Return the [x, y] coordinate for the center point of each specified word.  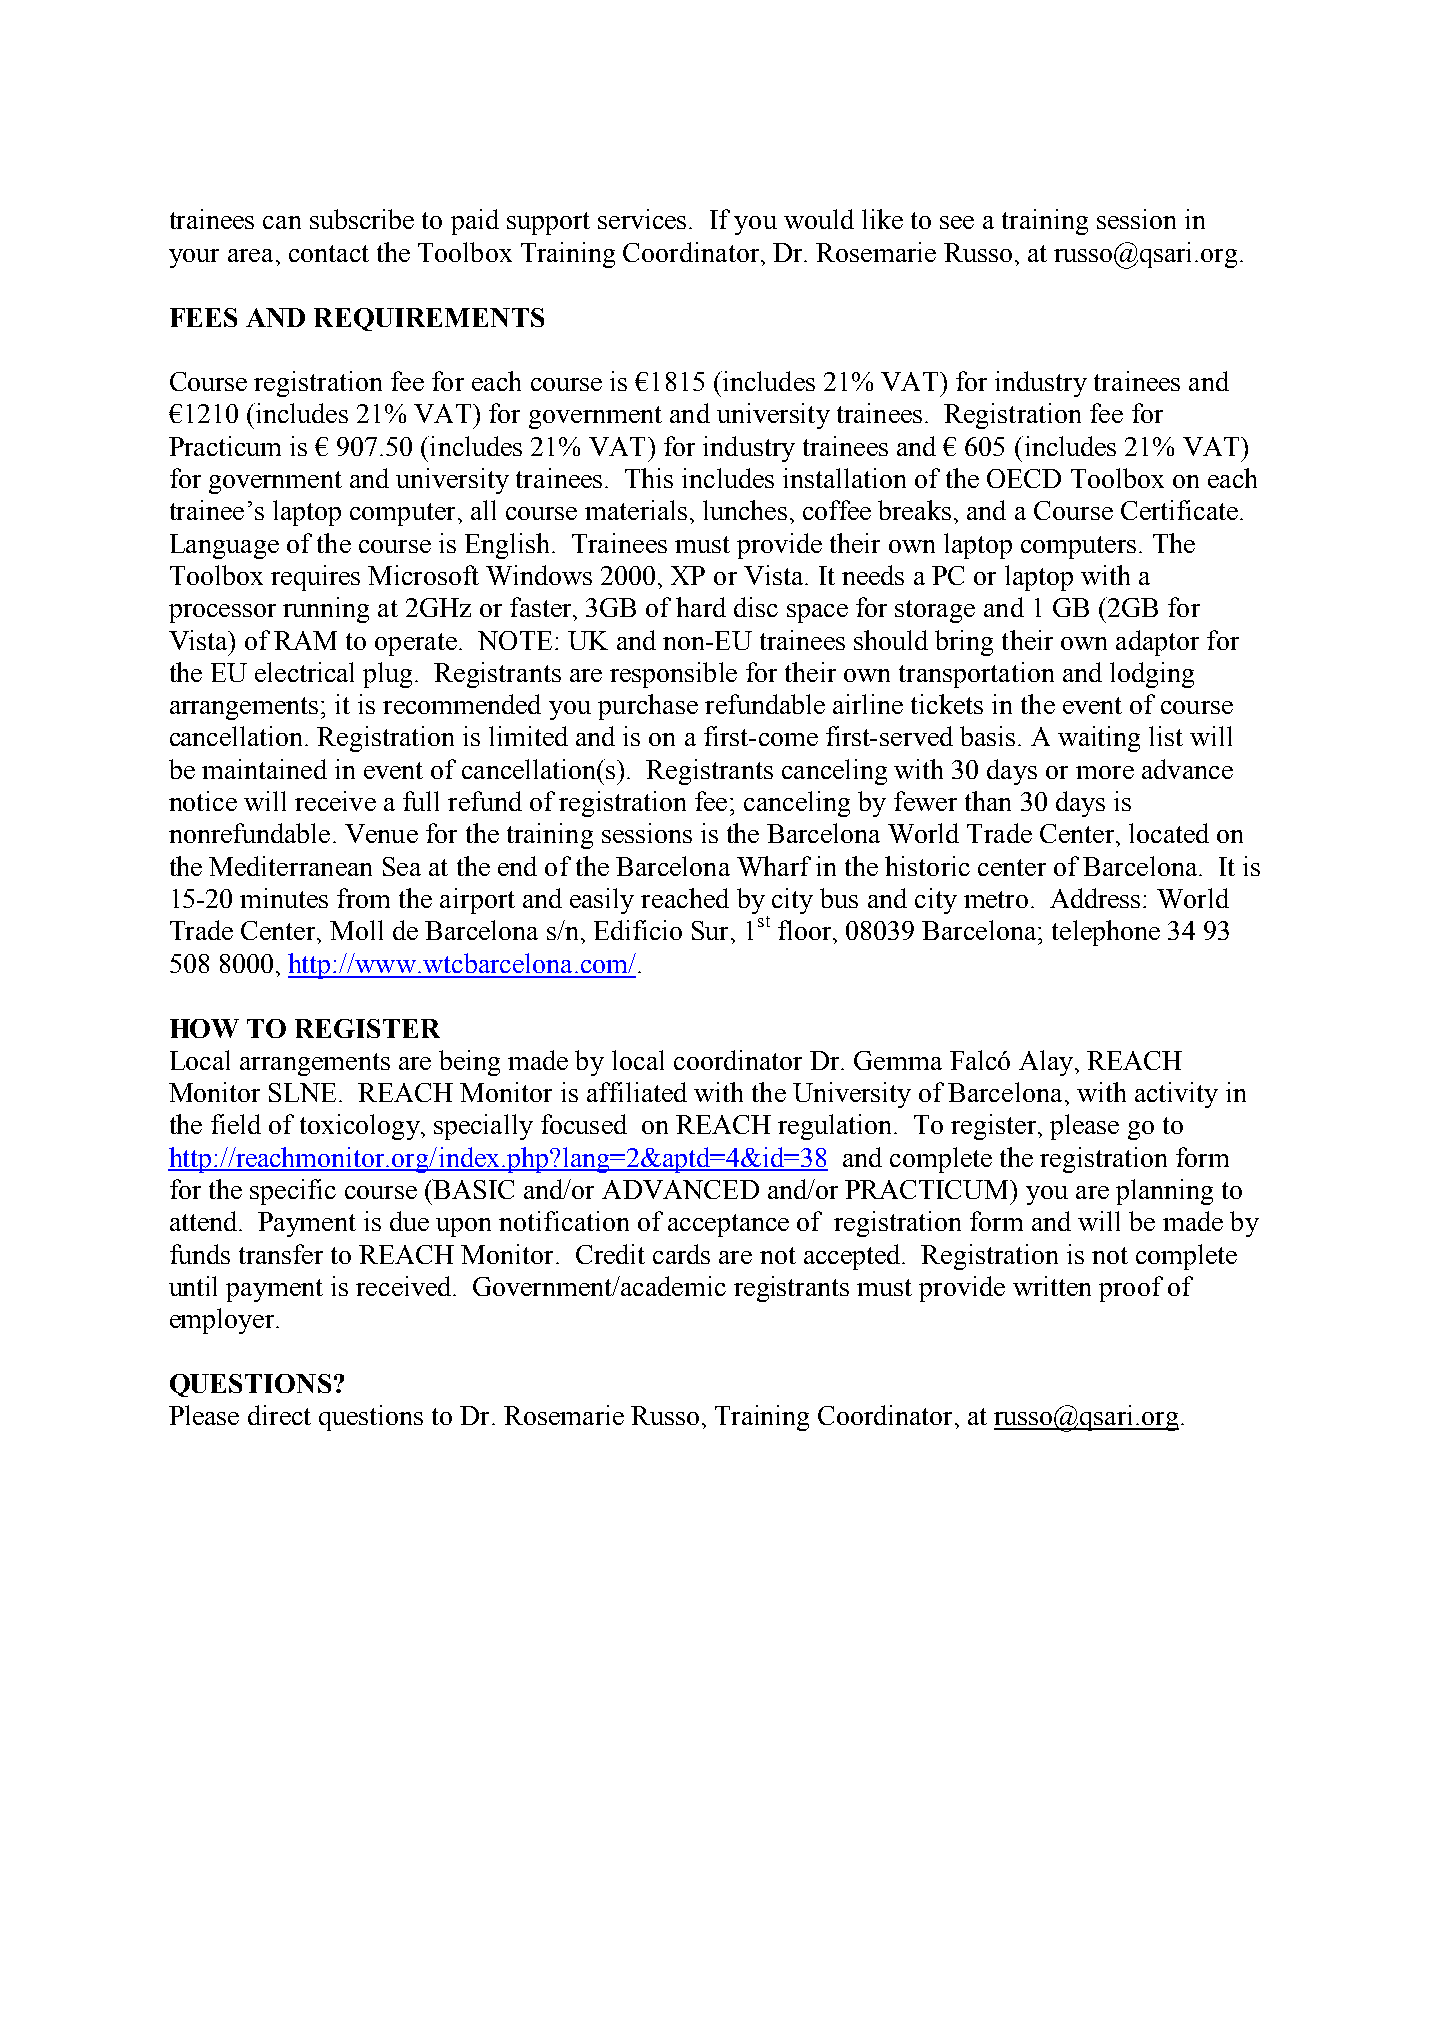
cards [681, 1254]
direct [279, 1415]
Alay [1047, 1063]
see [957, 222]
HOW [204, 1028]
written [1052, 1286]
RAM [305, 640]
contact [329, 253]
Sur [712, 930]
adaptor [1157, 643]
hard [701, 607]
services [642, 219]
